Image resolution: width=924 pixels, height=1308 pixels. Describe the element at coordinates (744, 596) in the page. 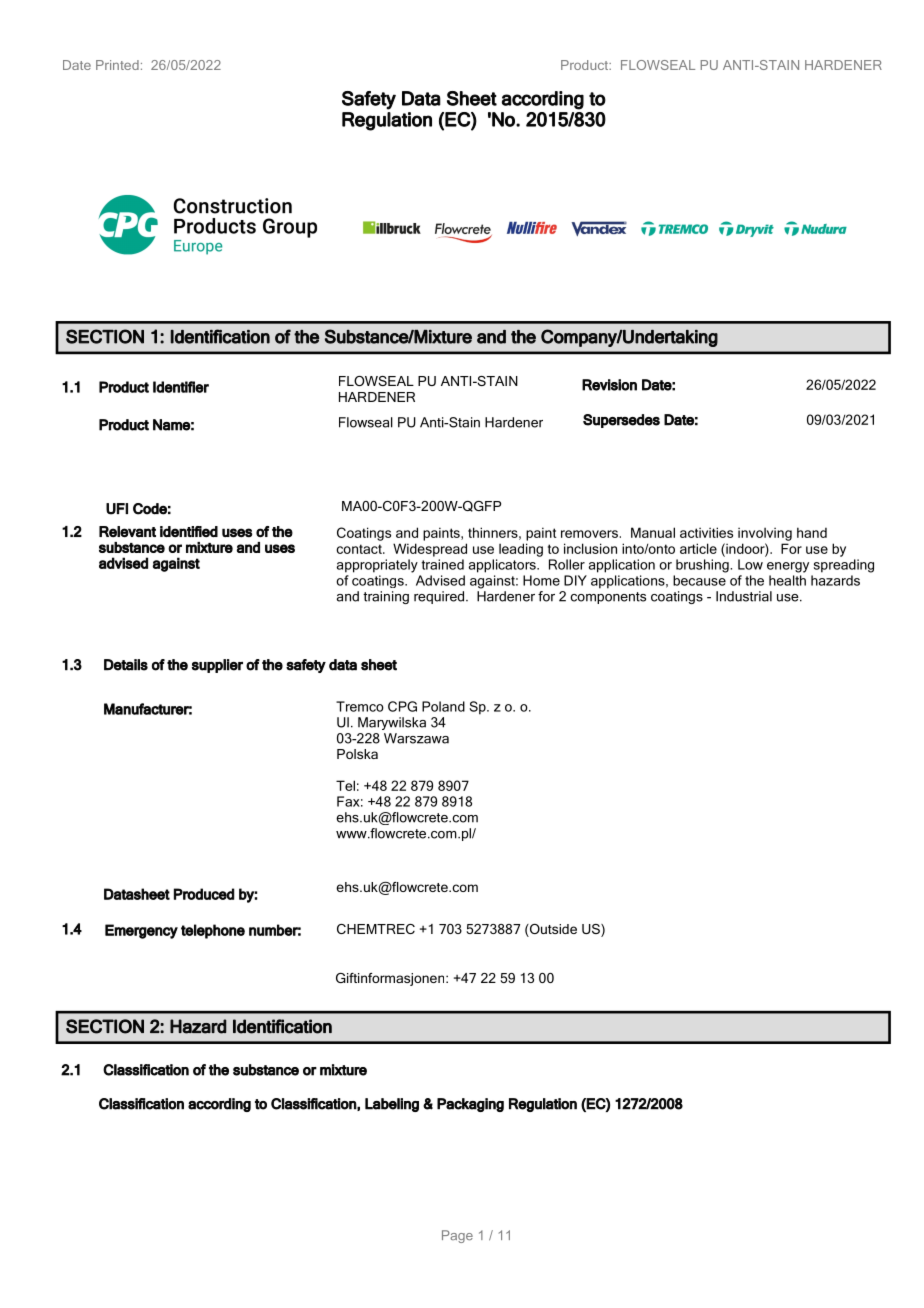

I see `Industrial` at that location.
